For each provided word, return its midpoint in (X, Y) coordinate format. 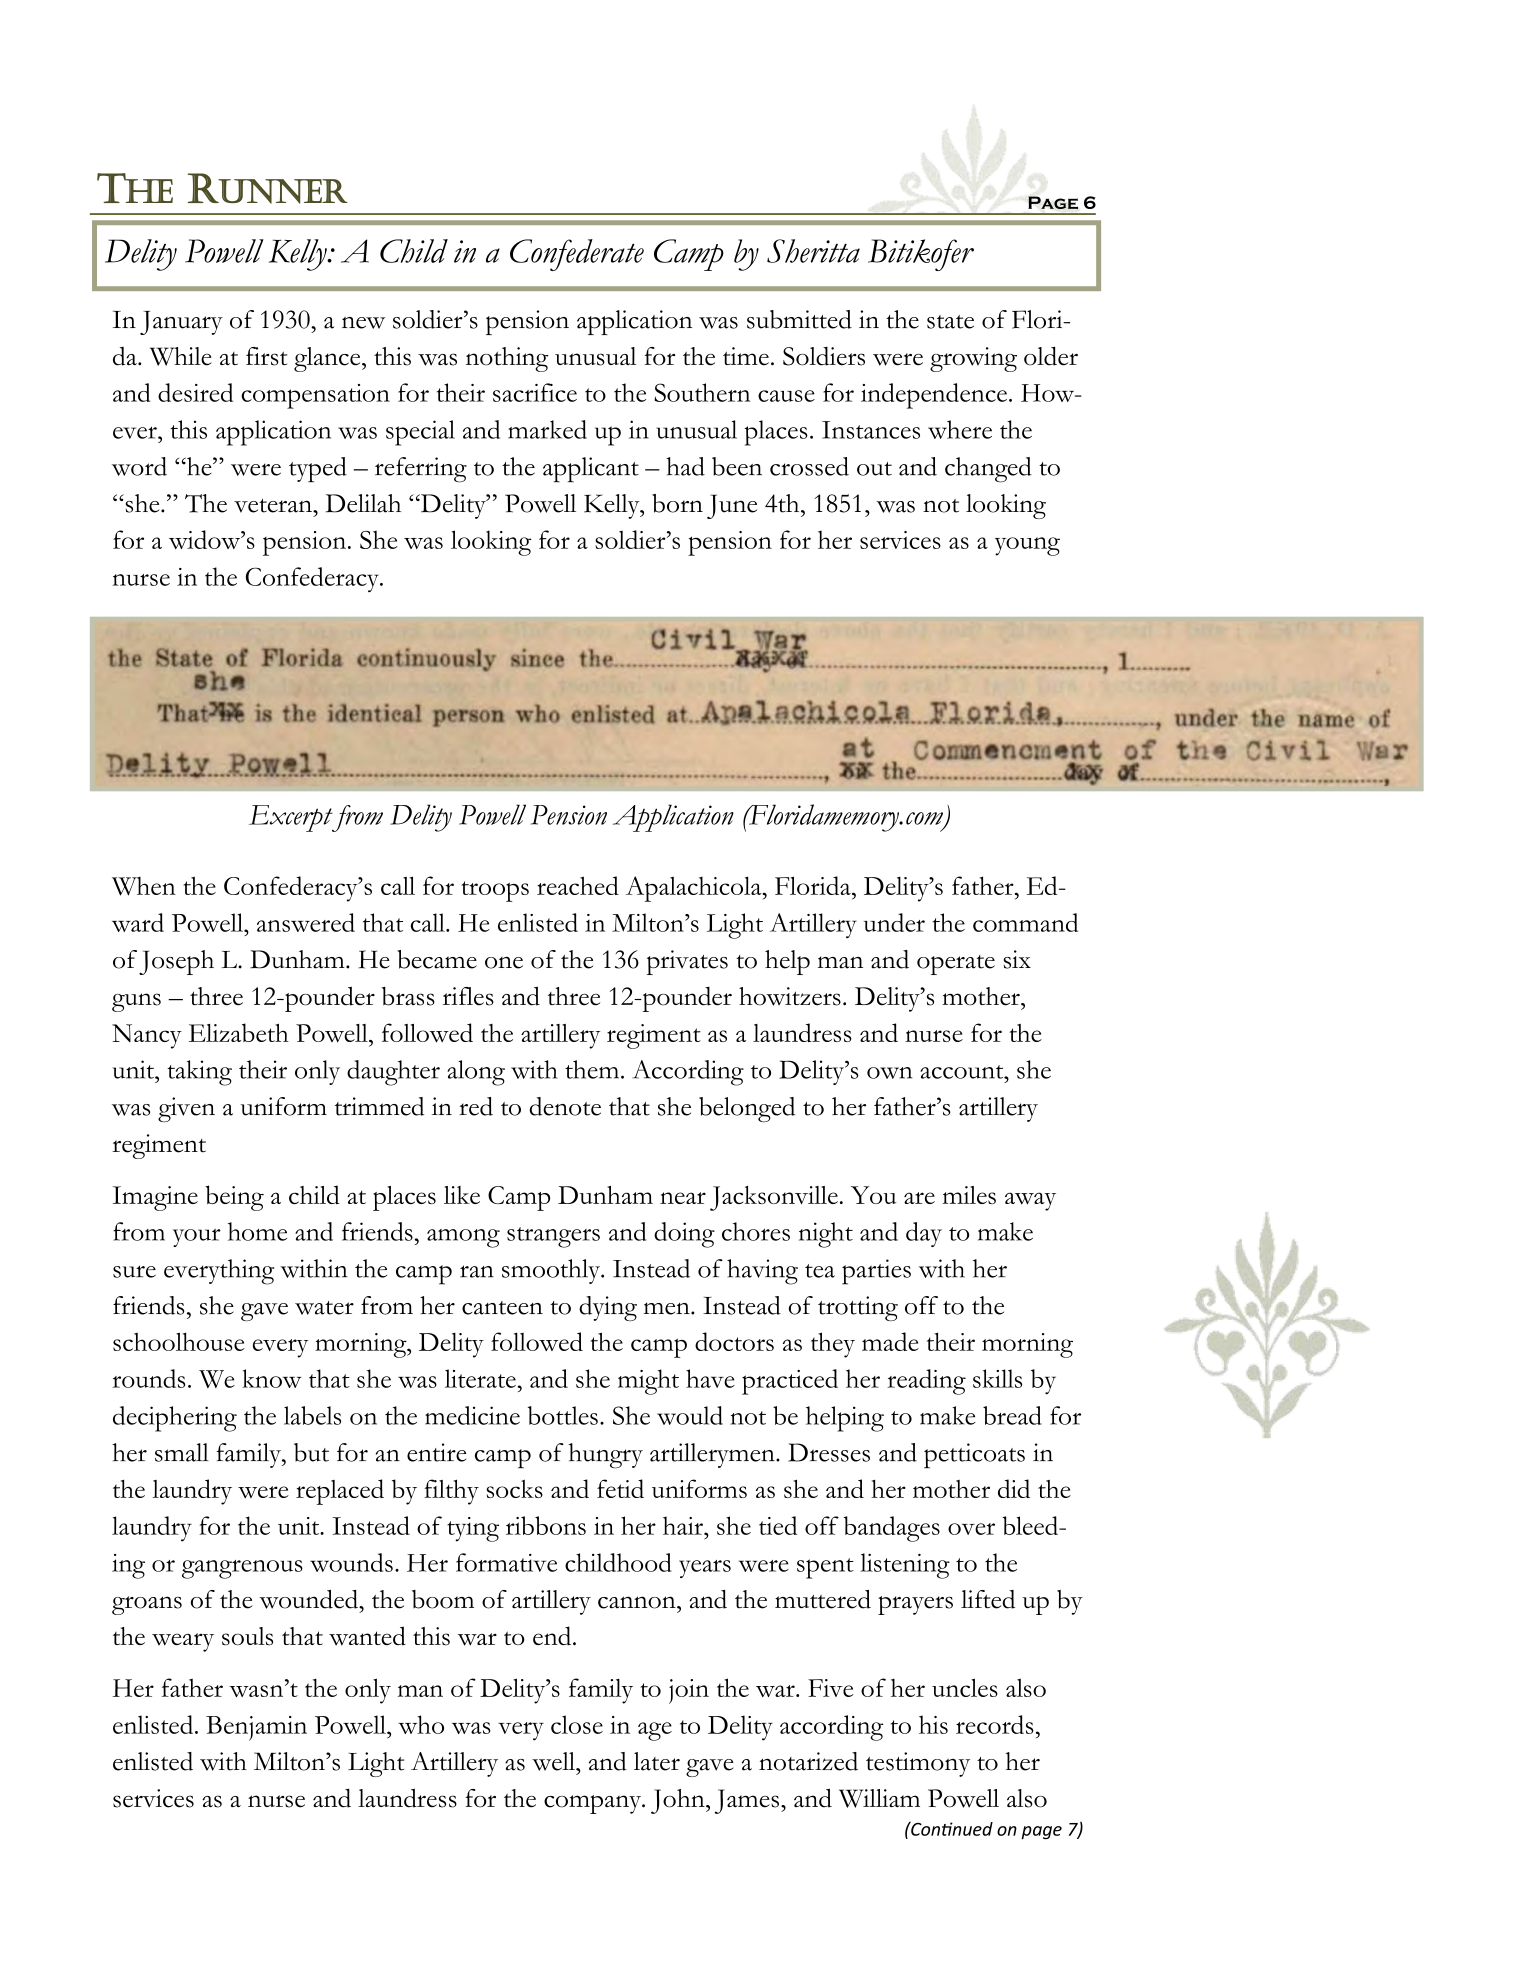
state (950, 322)
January (181, 323)
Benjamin (256, 1728)
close (577, 1724)
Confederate (577, 255)
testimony (918, 1764)
